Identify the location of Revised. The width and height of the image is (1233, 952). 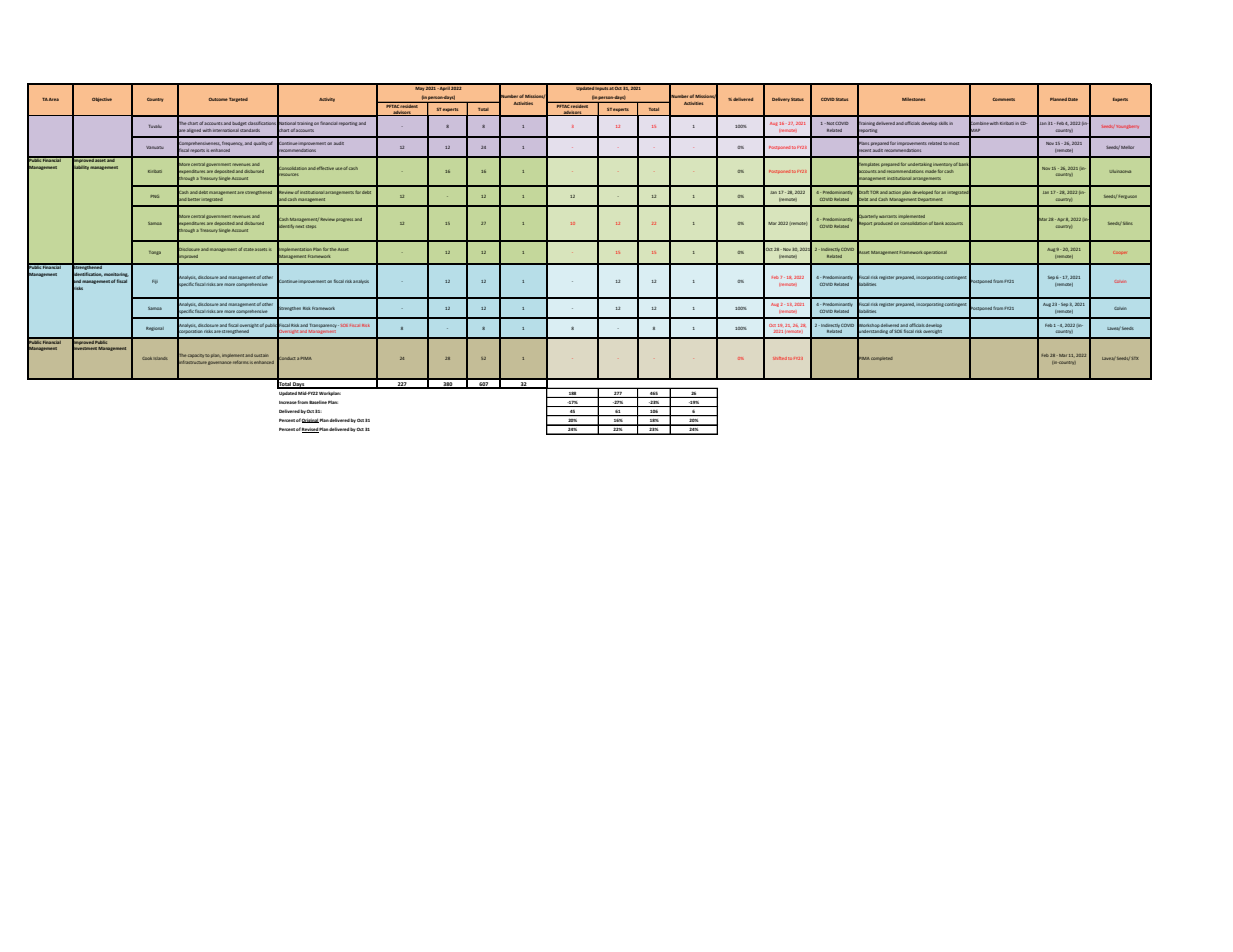
(310, 430).
